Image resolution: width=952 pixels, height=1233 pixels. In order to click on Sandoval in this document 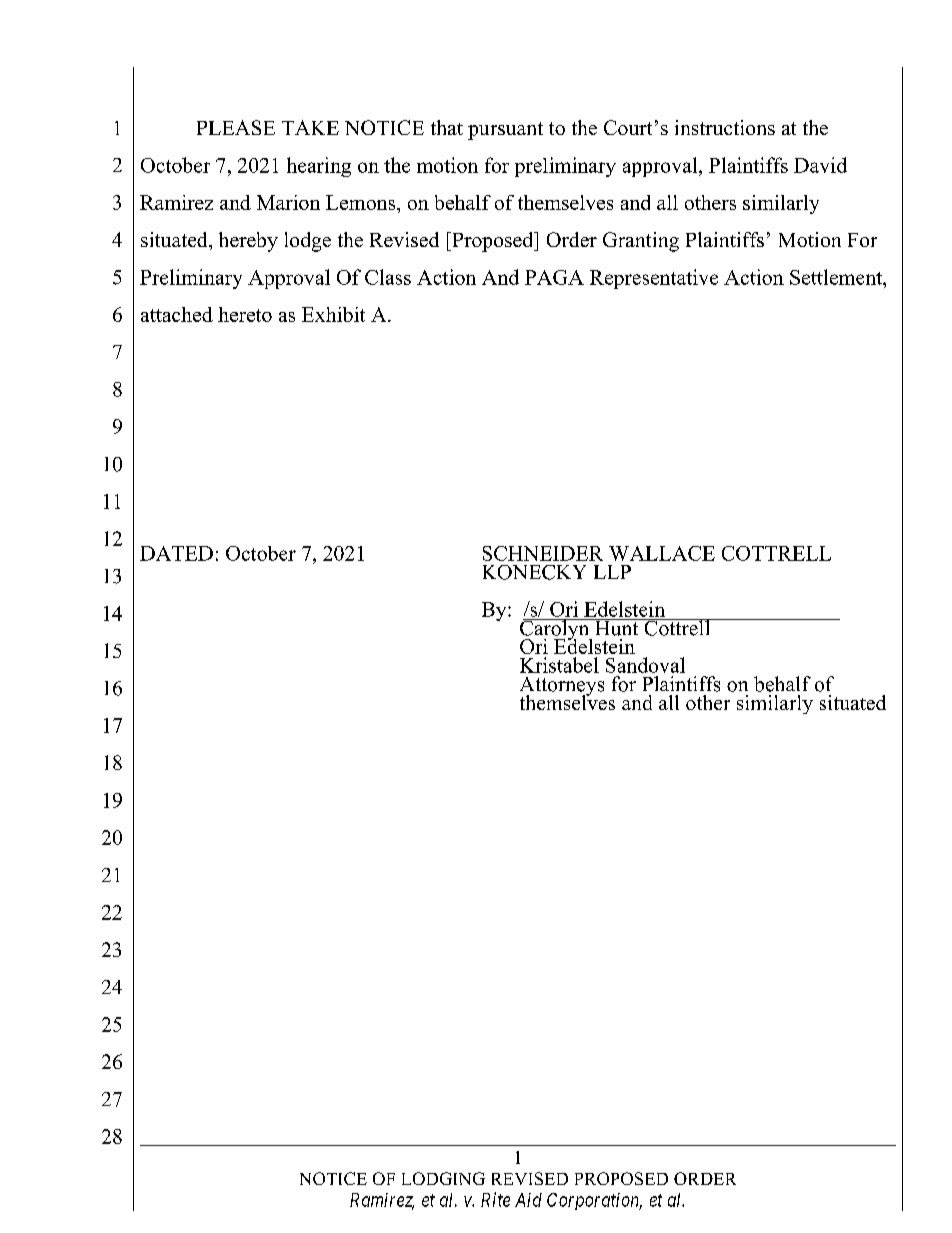, I will do `click(645, 665)`.
